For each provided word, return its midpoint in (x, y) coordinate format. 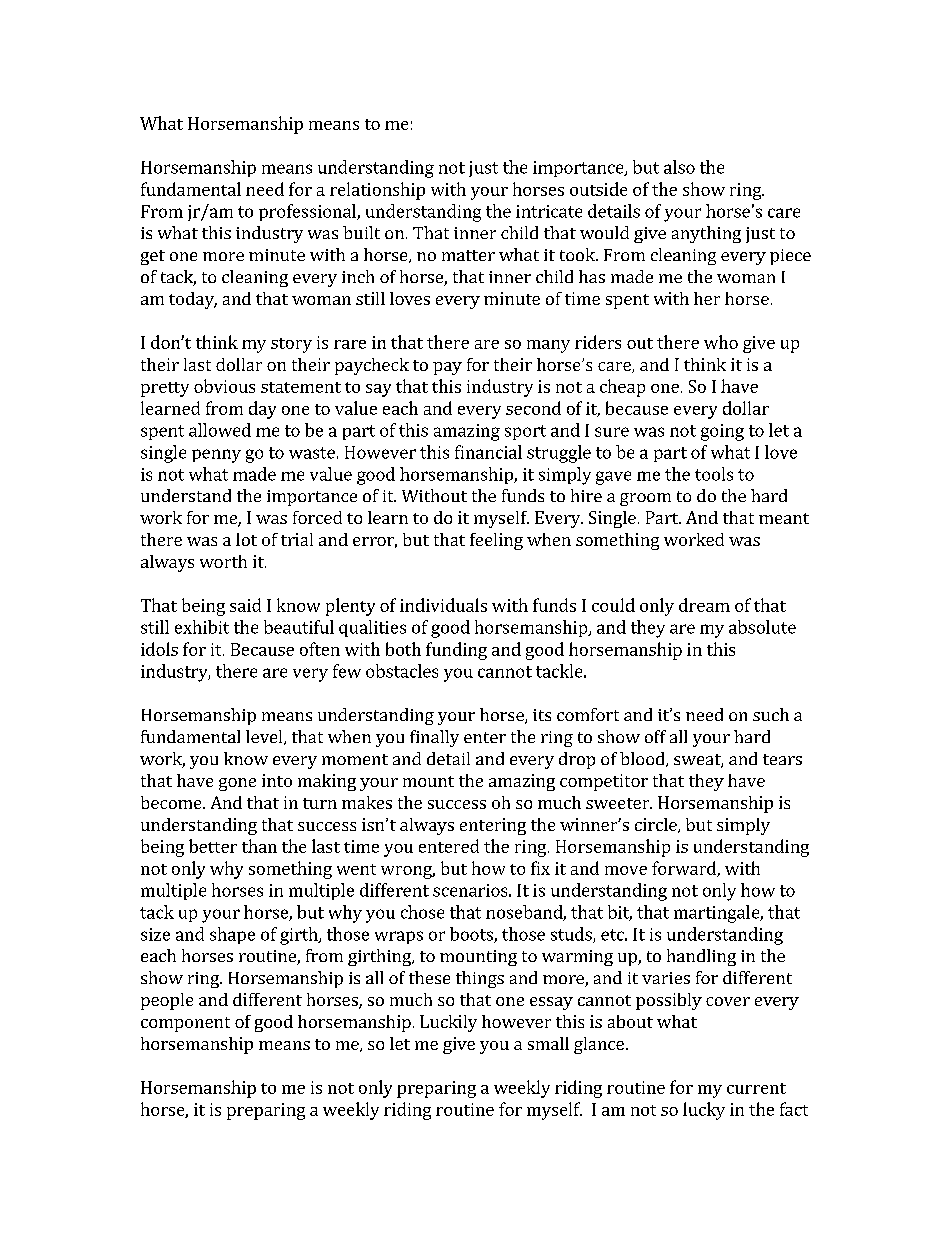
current (756, 1088)
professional (308, 212)
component (185, 1024)
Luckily (448, 1023)
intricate (549, 211)
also (679, 167)
